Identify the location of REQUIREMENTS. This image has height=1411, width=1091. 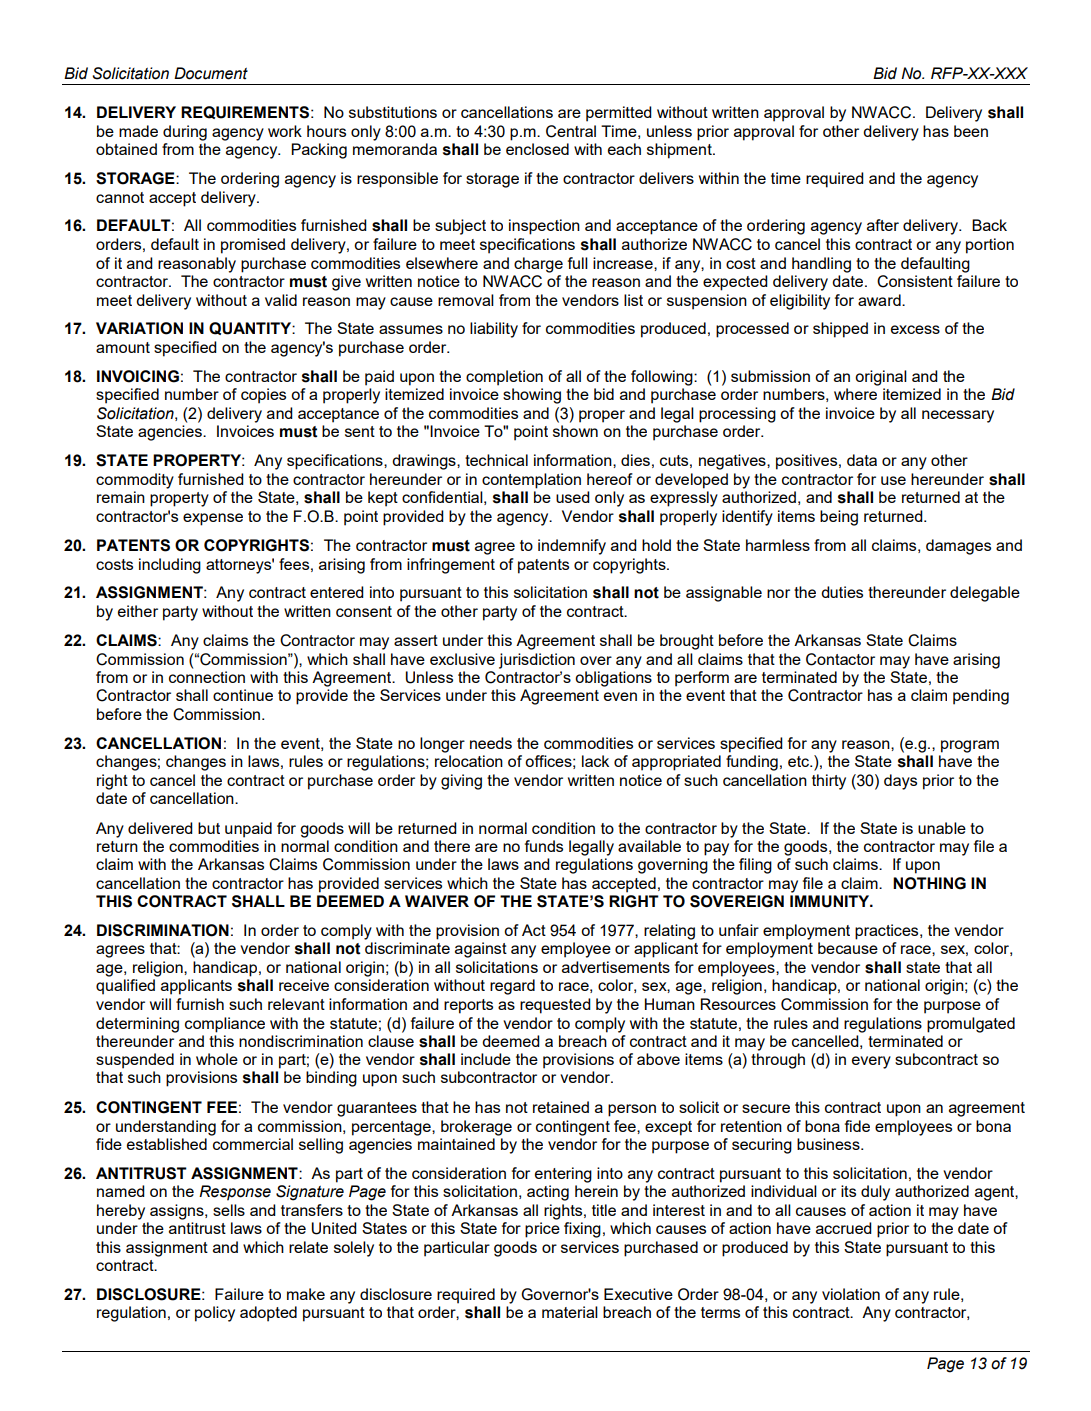
(245, 112).
